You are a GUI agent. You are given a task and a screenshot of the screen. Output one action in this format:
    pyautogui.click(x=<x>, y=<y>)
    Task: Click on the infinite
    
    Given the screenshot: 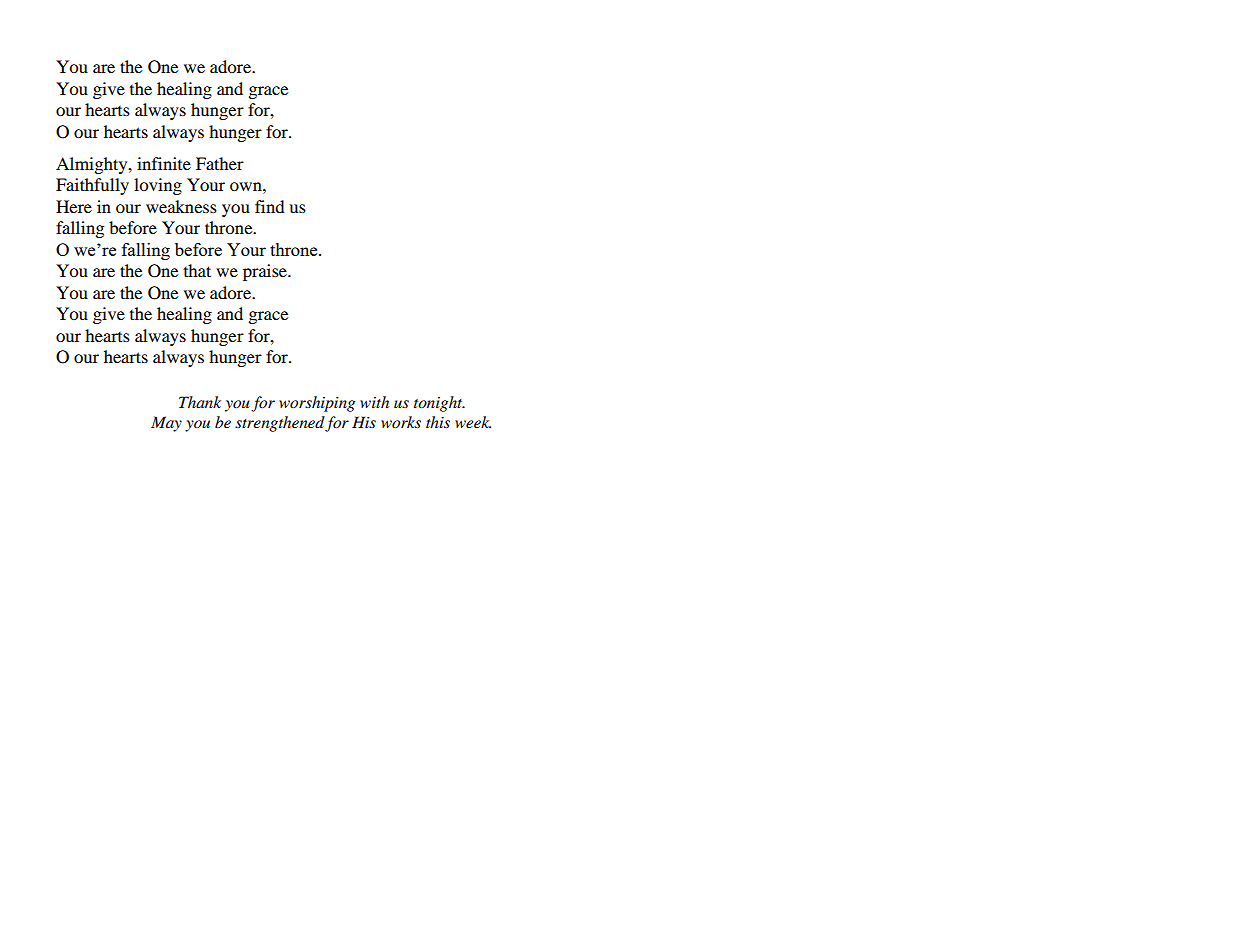 What is the action you would take?
    pyautogui.click(x=164, y=163)
